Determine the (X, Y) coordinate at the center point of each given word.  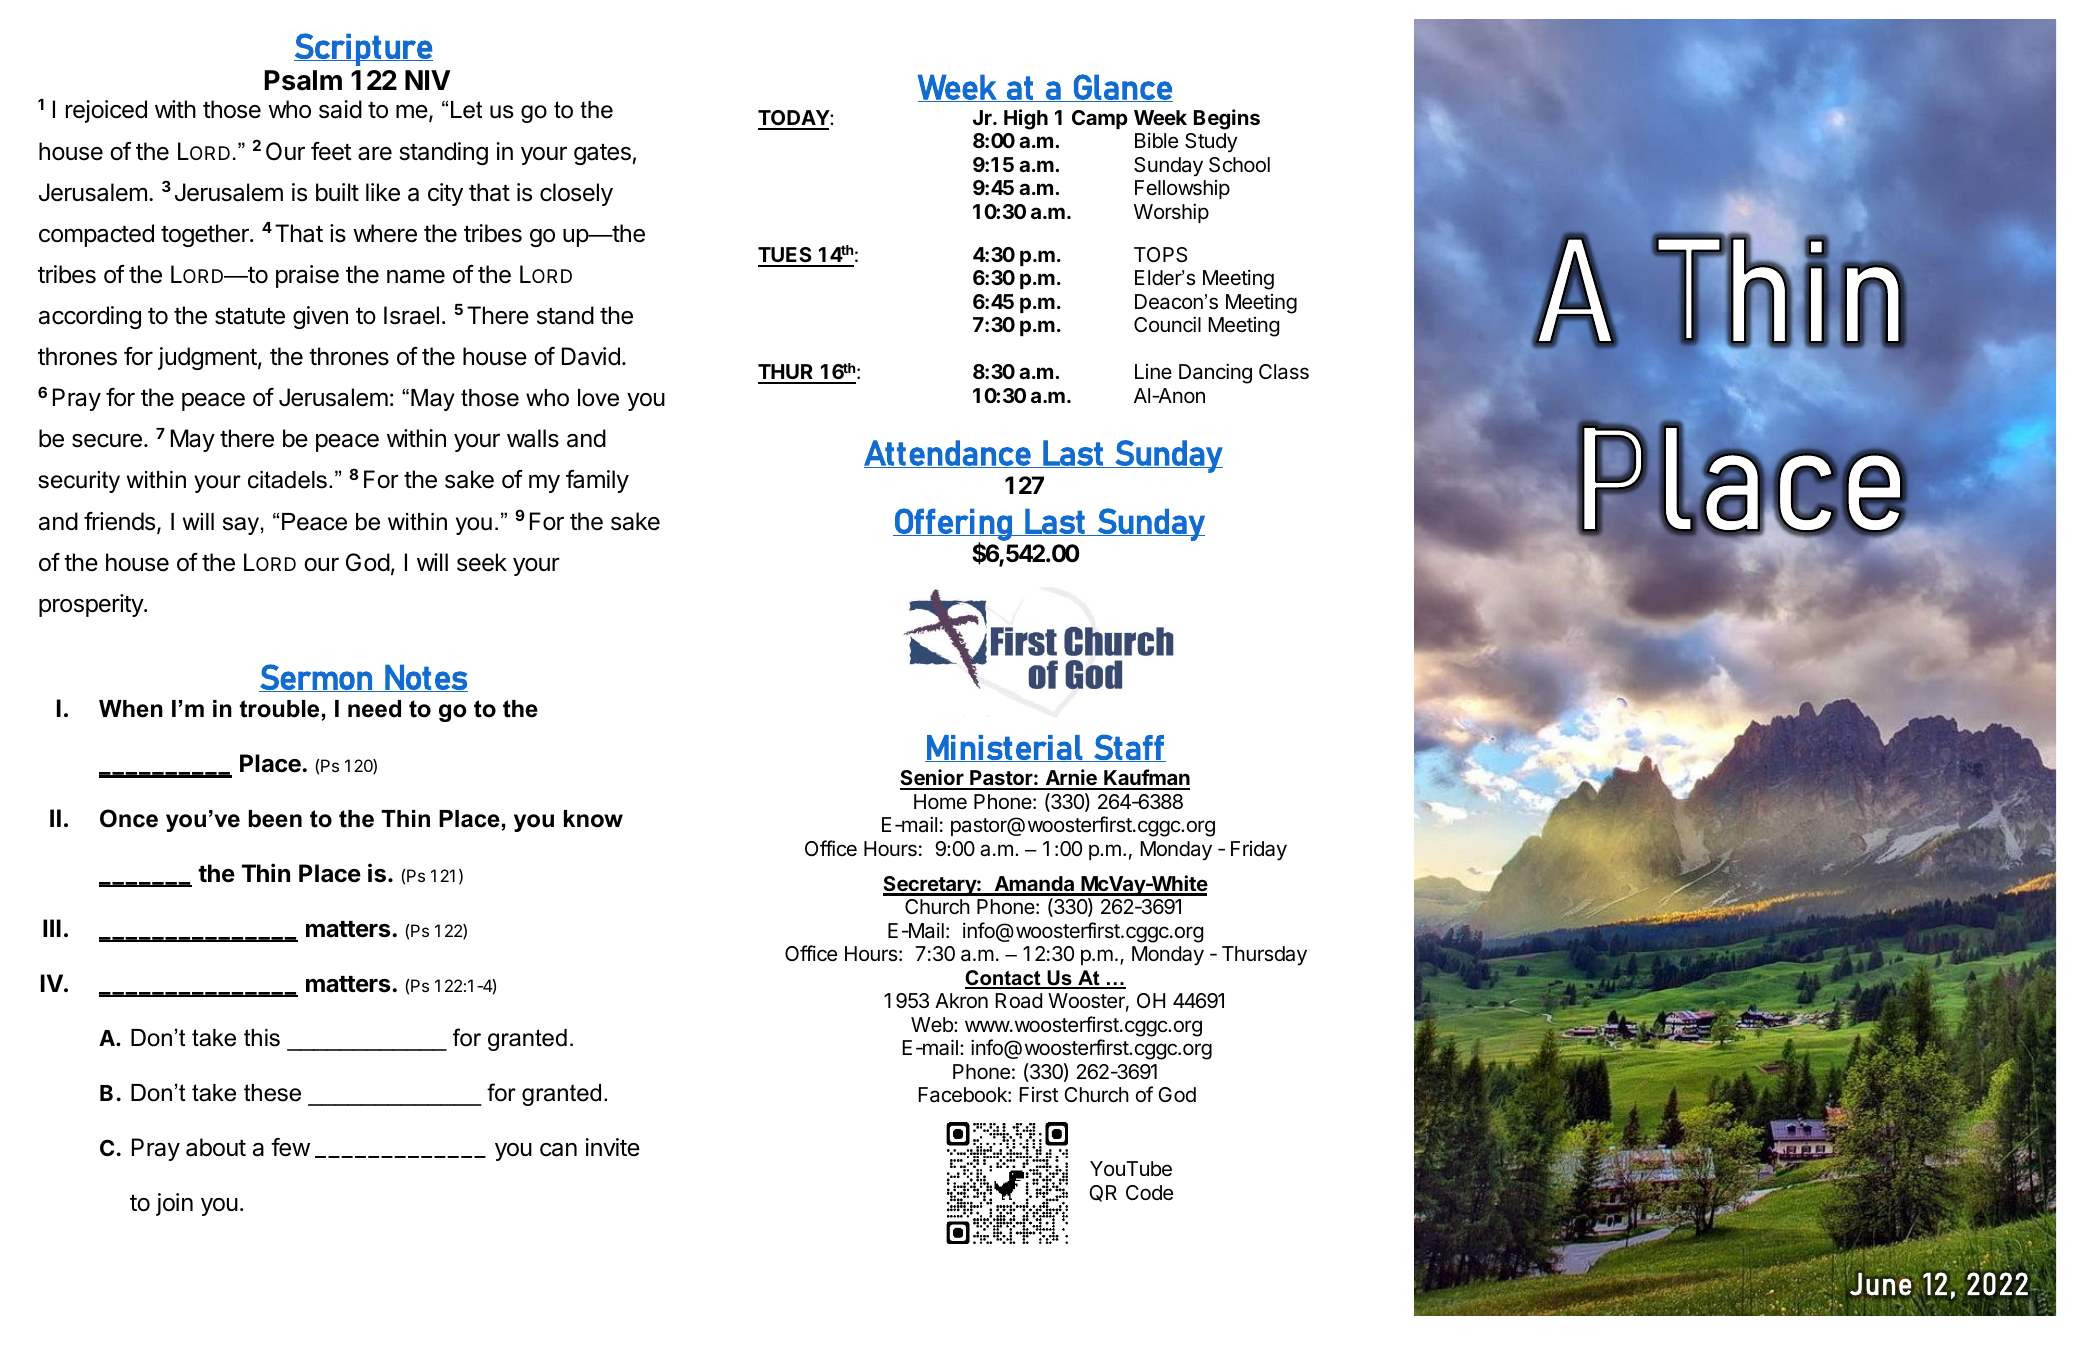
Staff (1129, 748)
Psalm (303, 80)
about (216, 1147)
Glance (1122, 88)
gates (602, 154)
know (593, 819)
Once (129, 818)
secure (107, 440)
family (597, 481)
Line (1153, 371)
